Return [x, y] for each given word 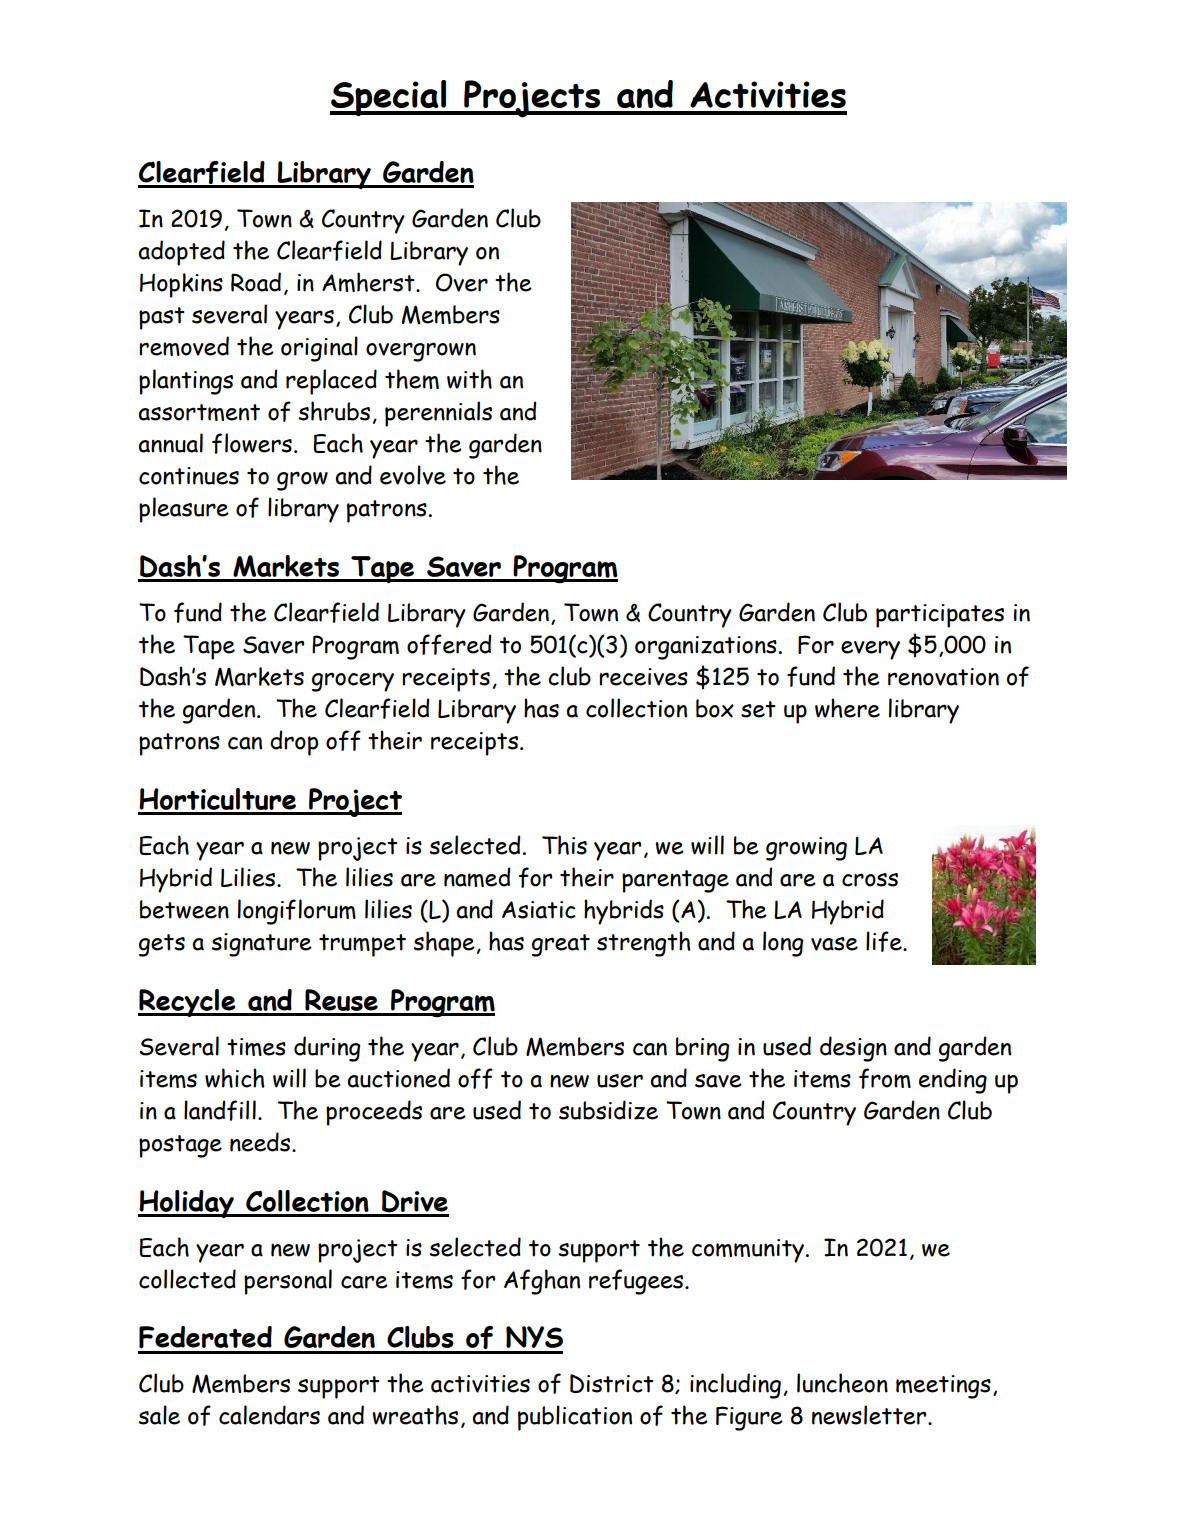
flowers [252, 443]
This [564, 845]
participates [940, 616]
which [235, 1078]
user [620, 1081]
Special [389, 98]
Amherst [369, 282]
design [853, 1049]
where [847, 708]
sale [159, 1415]
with [469, 379]
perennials [438, 414]
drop [294, 743]
